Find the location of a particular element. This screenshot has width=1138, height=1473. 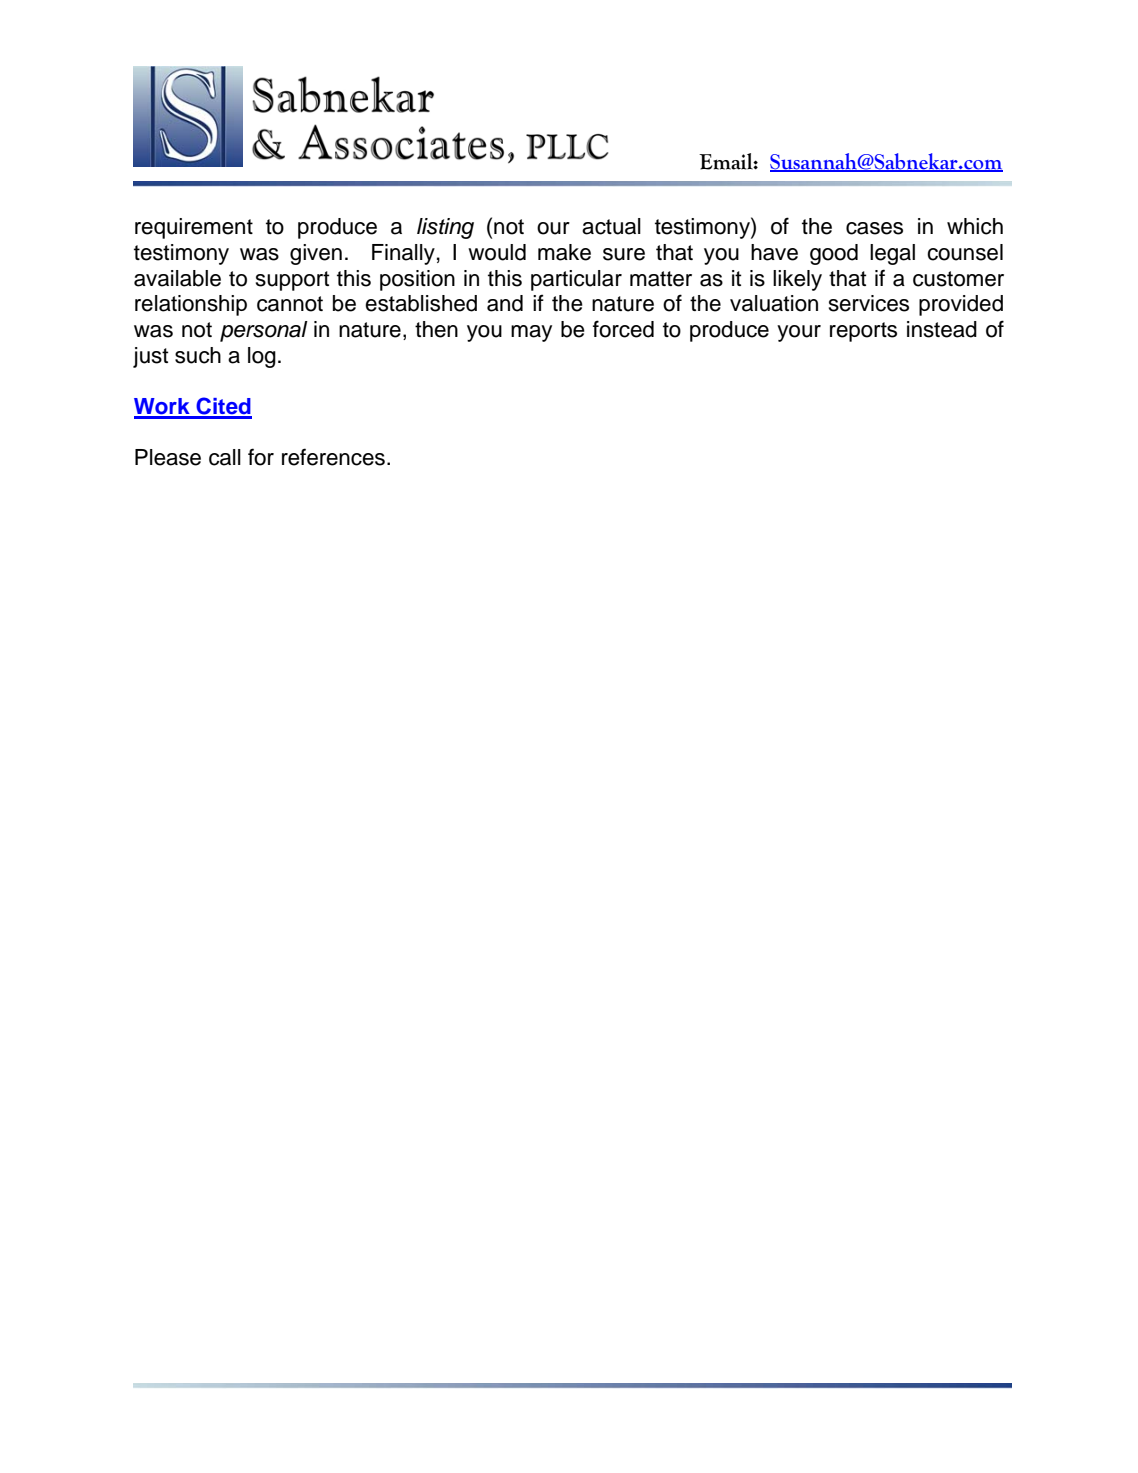

your is located at coordinates (799, 333).
